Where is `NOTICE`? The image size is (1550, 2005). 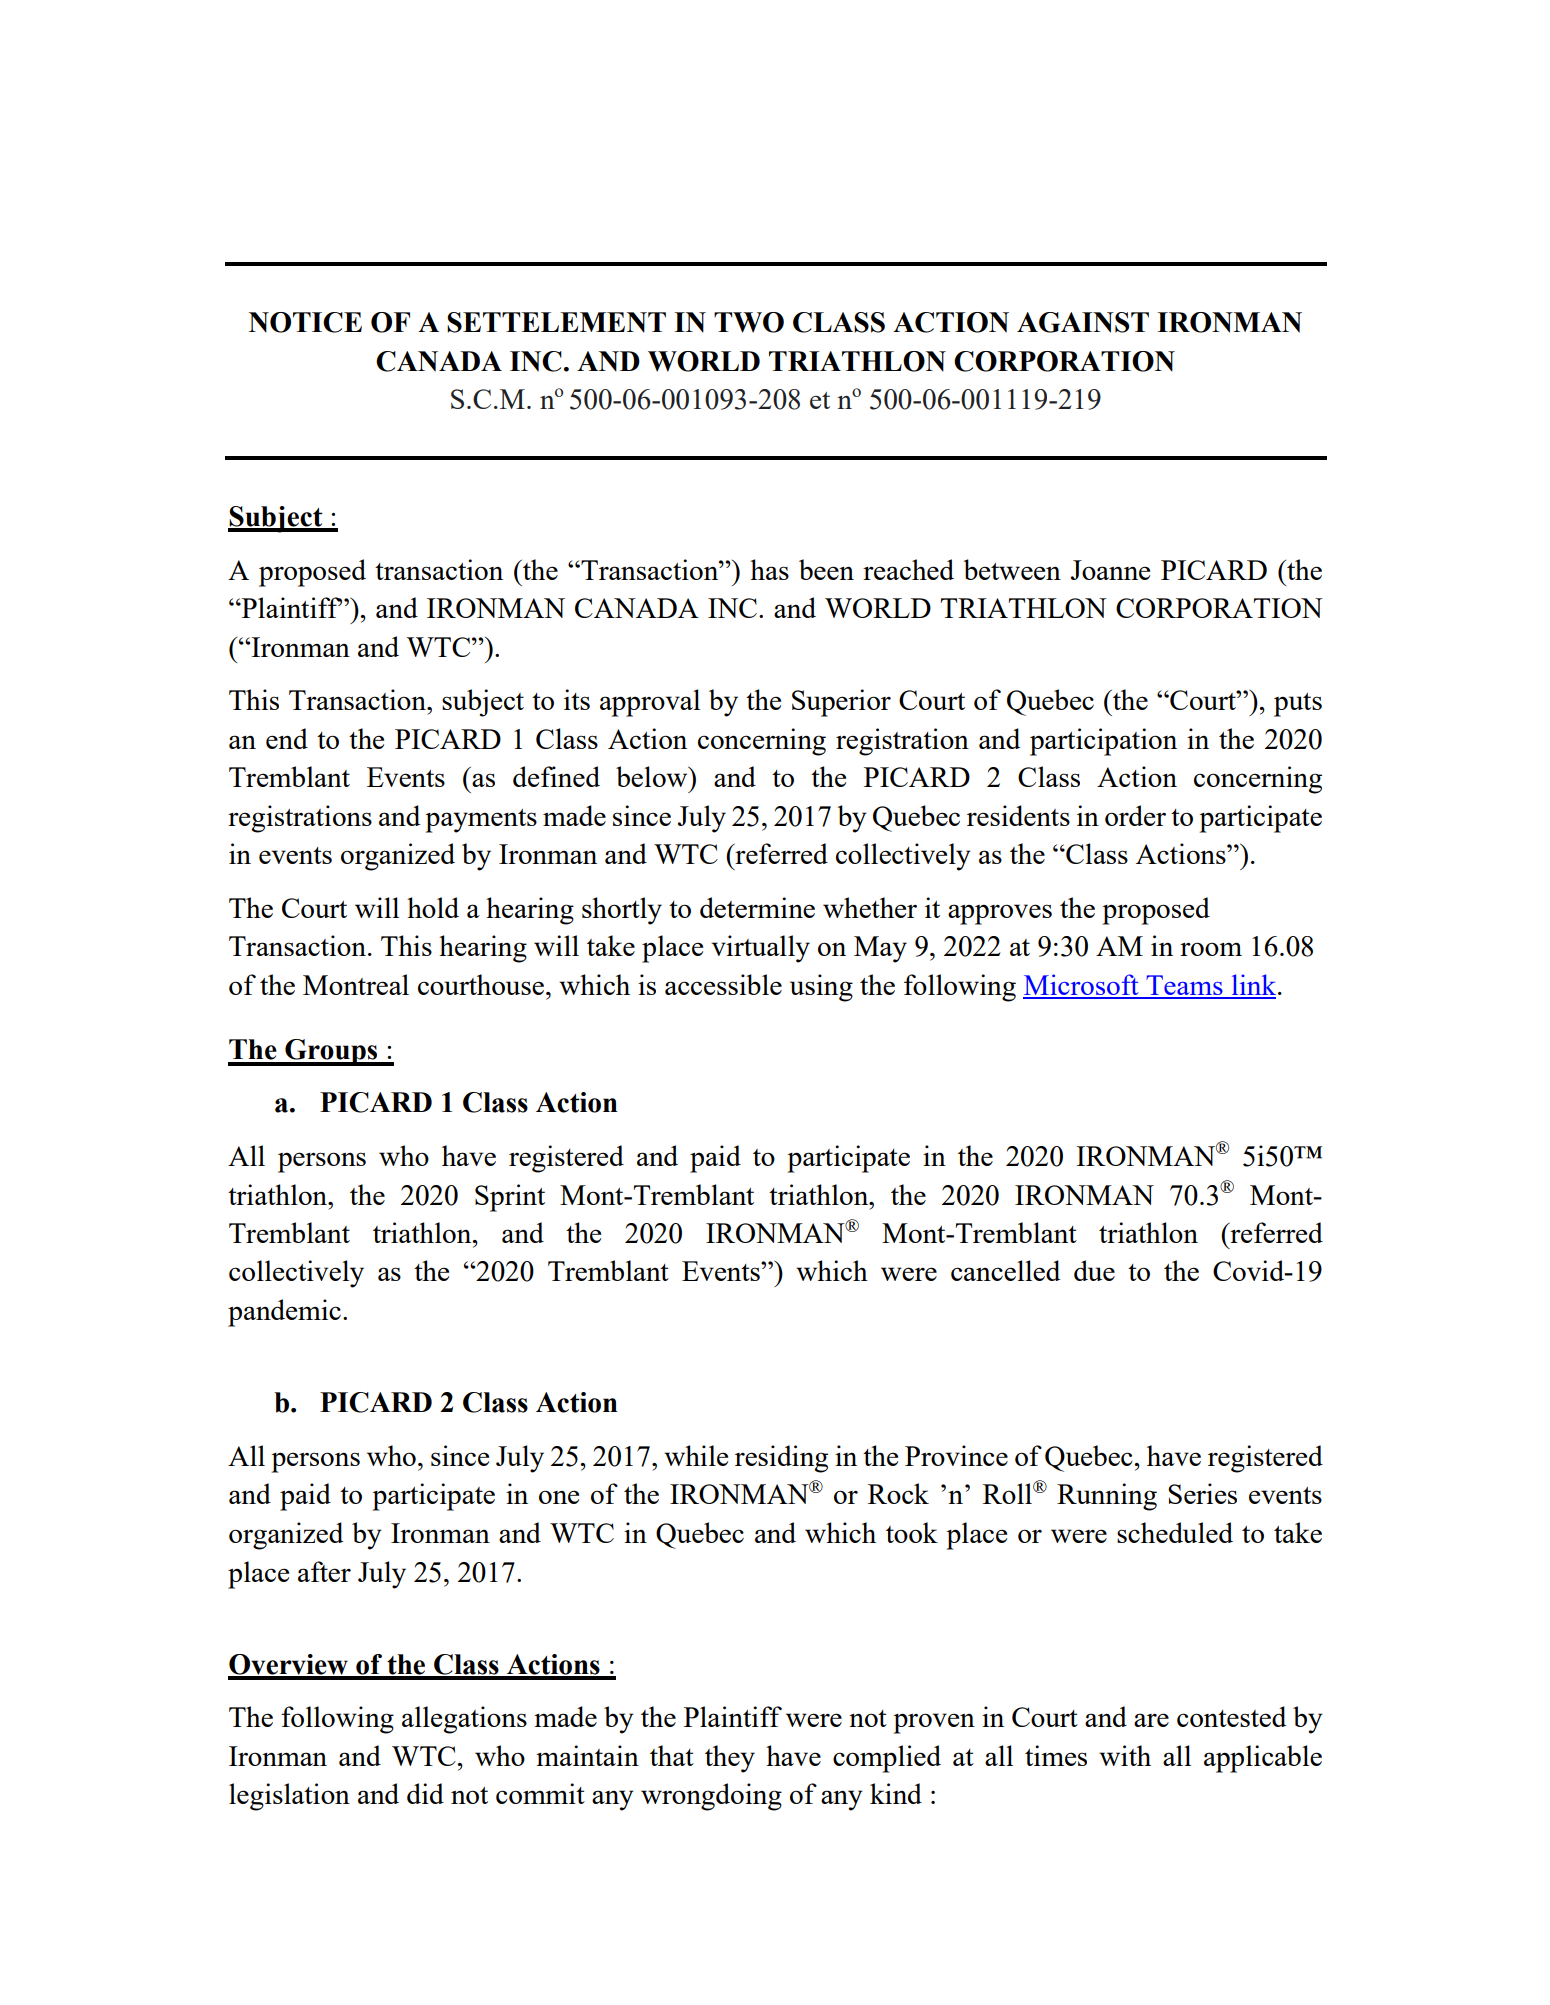 NOTICE is located at coordinates (305, 322).
